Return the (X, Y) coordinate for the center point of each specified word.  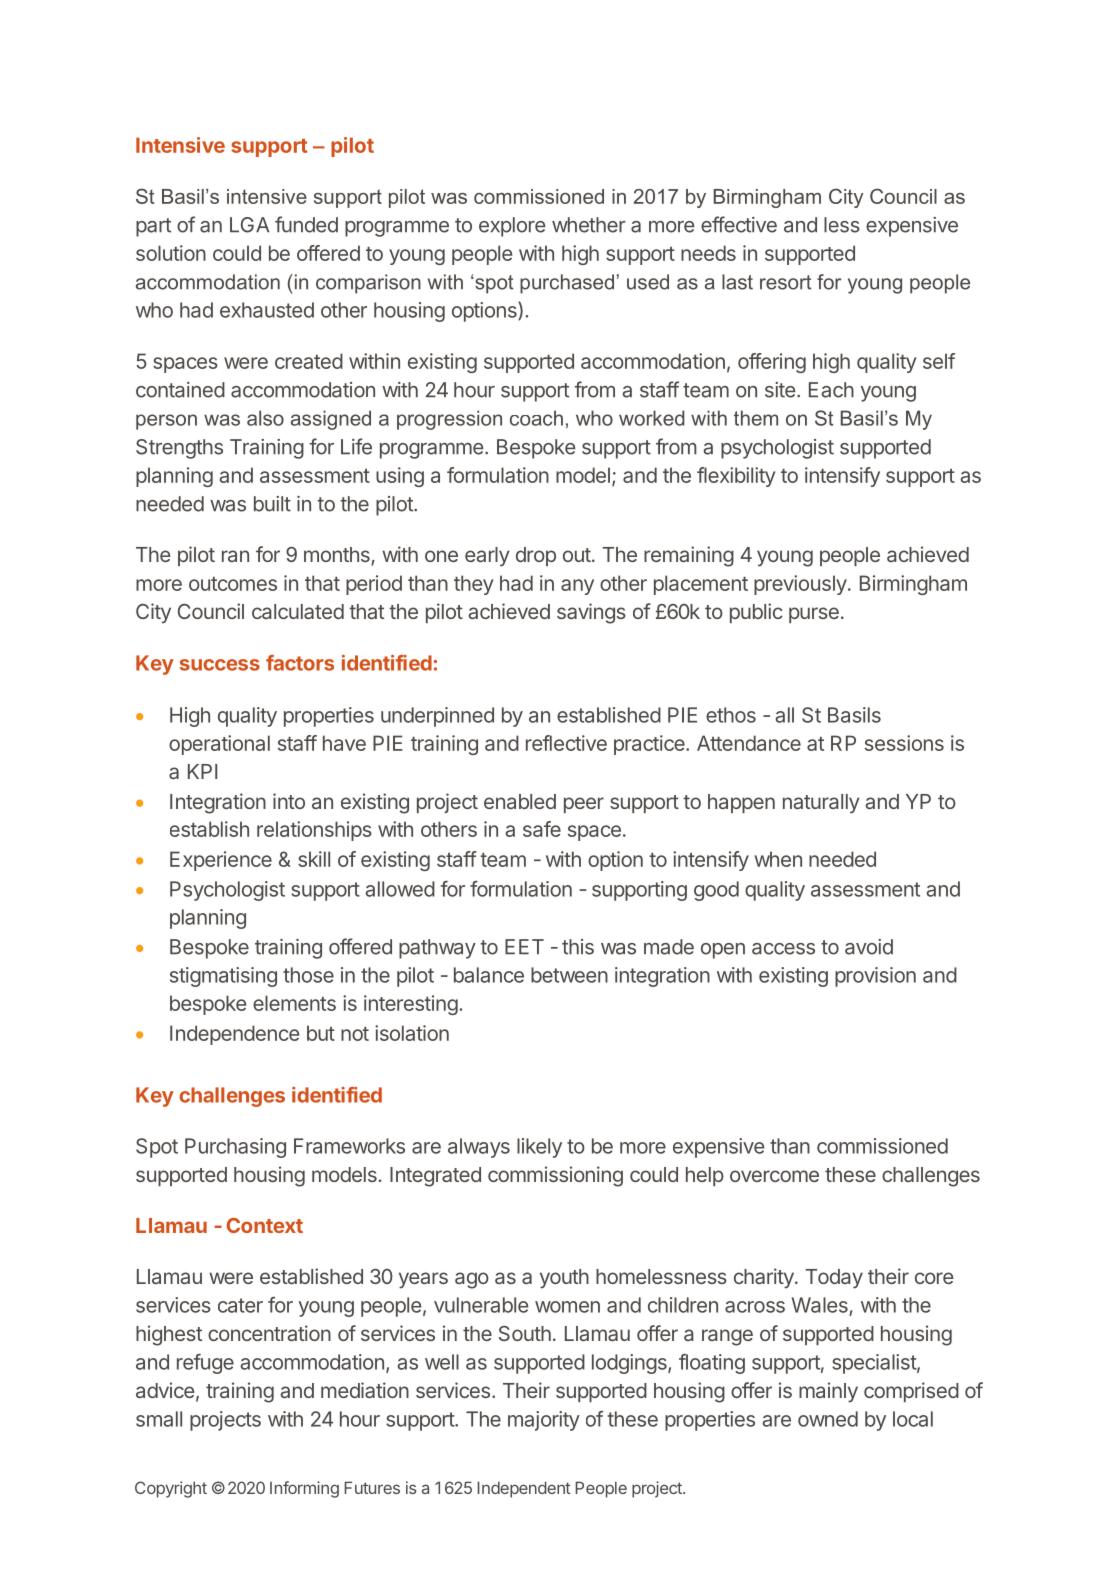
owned (828, 1419)
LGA (249, 225)
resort (785, 282)
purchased (567, 284)
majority (544, 1421)
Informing (304, 1489)
